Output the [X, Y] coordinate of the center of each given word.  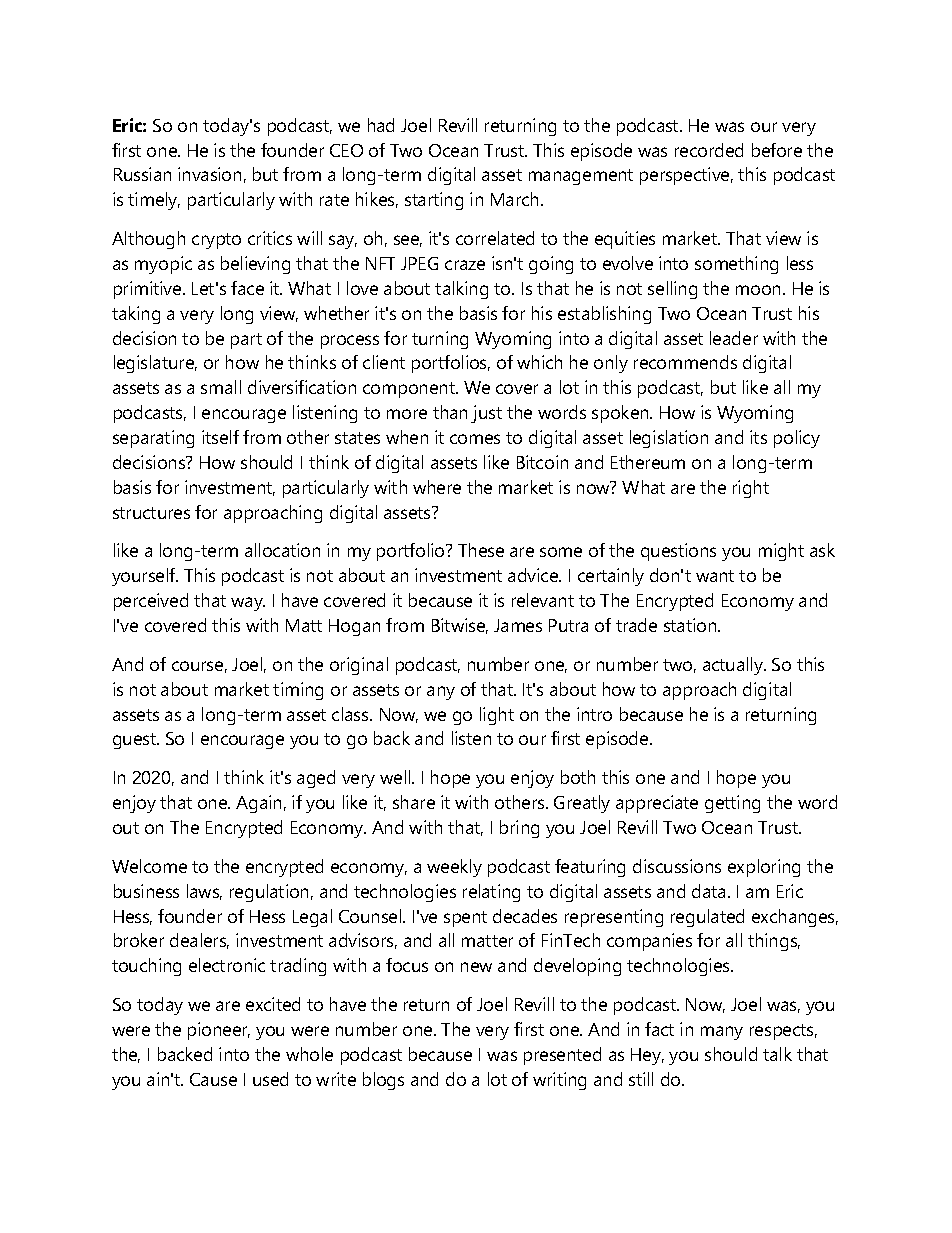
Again [258, 804]
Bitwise [460, 626]
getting [732, 804]
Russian [142, 174]
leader [734, 338]
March [516, 199]
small [221, 387]
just [486, 414]
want [715, 576]
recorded [709, 150]
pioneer [219, 1031]
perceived [151, 602]
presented [562, 1056]
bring [519, 829]
